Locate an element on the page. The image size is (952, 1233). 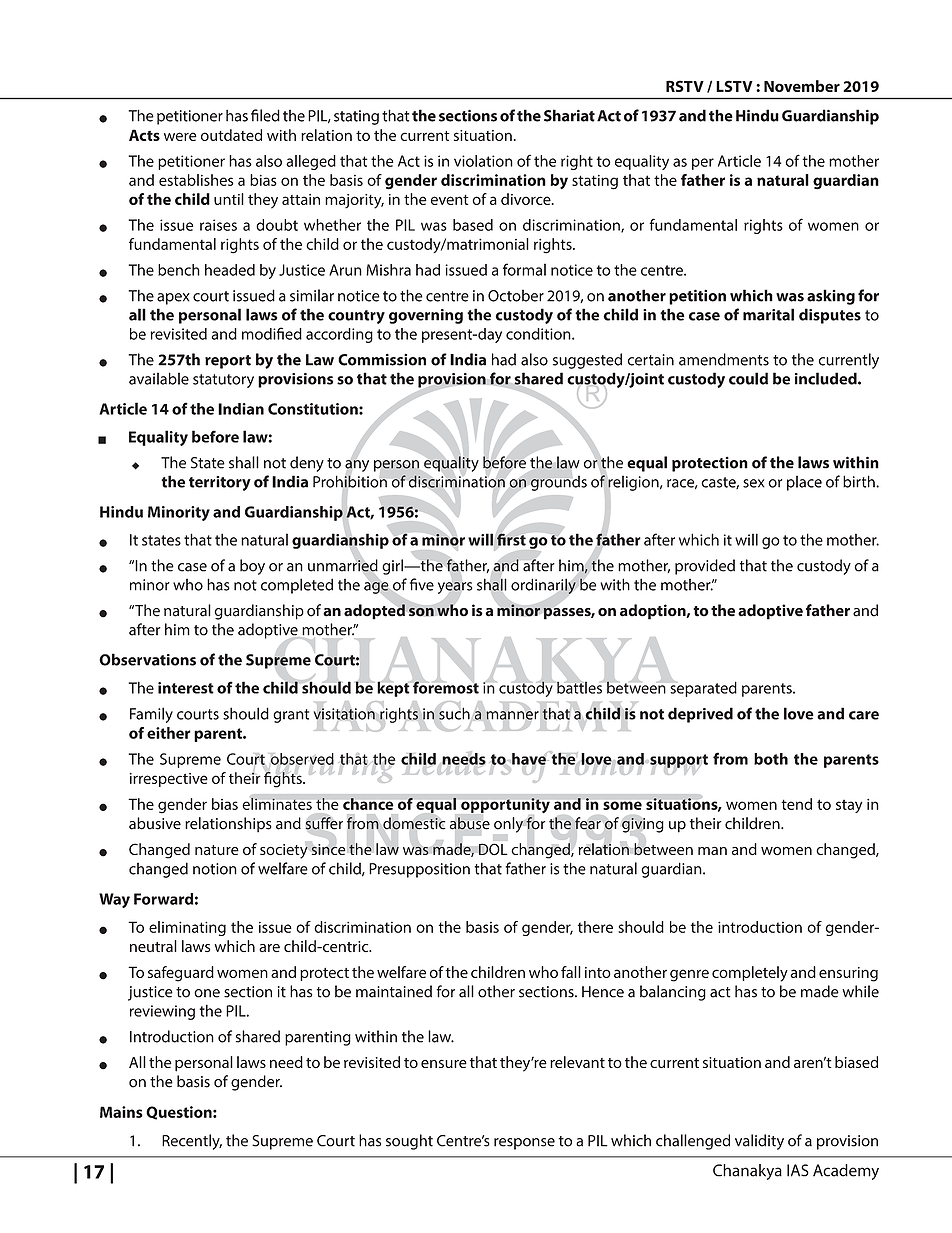
irrespective is located at coordinates (169, 780).
